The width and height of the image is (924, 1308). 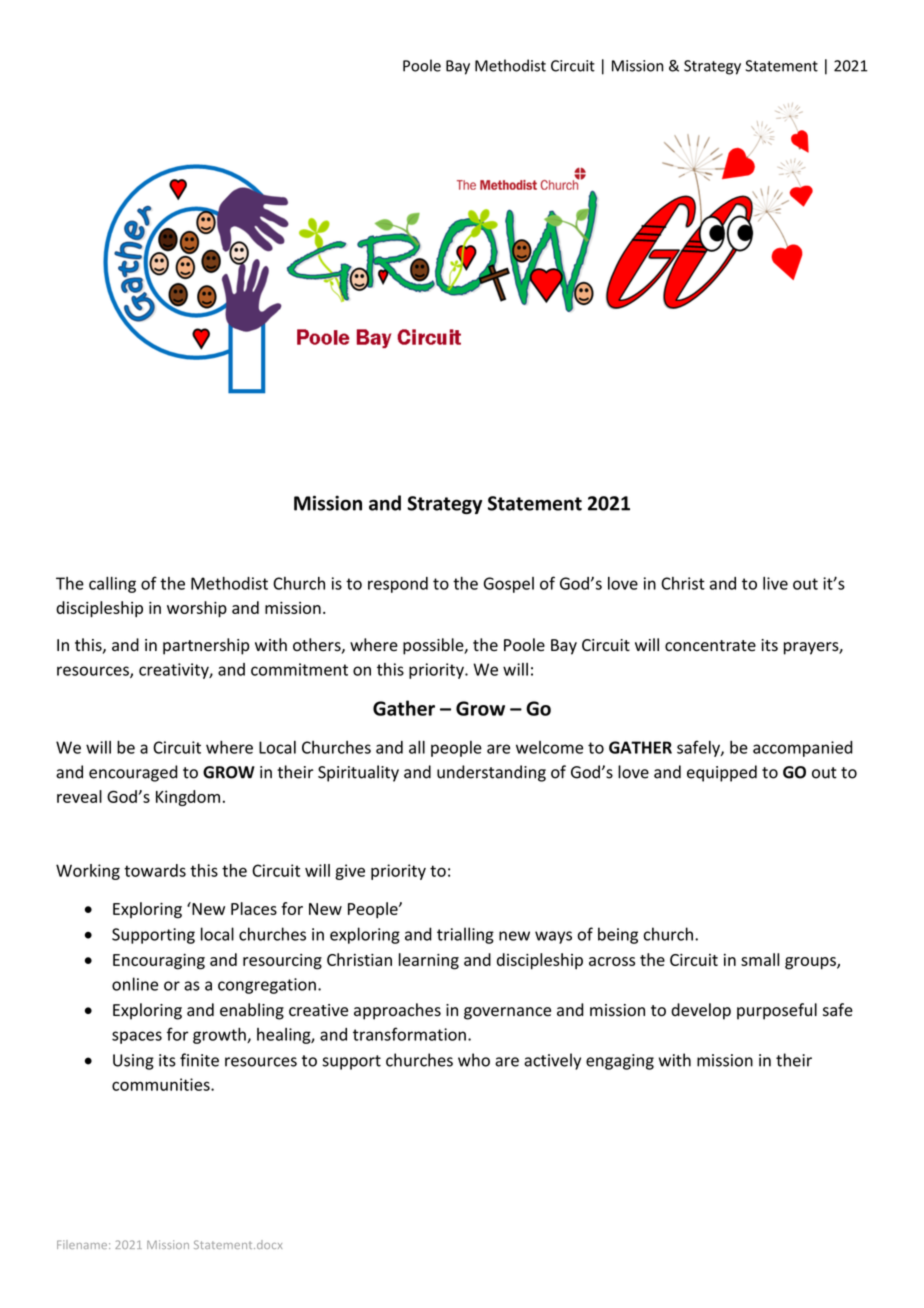 I want to click on Filename, so click(x=83, y=1244).
